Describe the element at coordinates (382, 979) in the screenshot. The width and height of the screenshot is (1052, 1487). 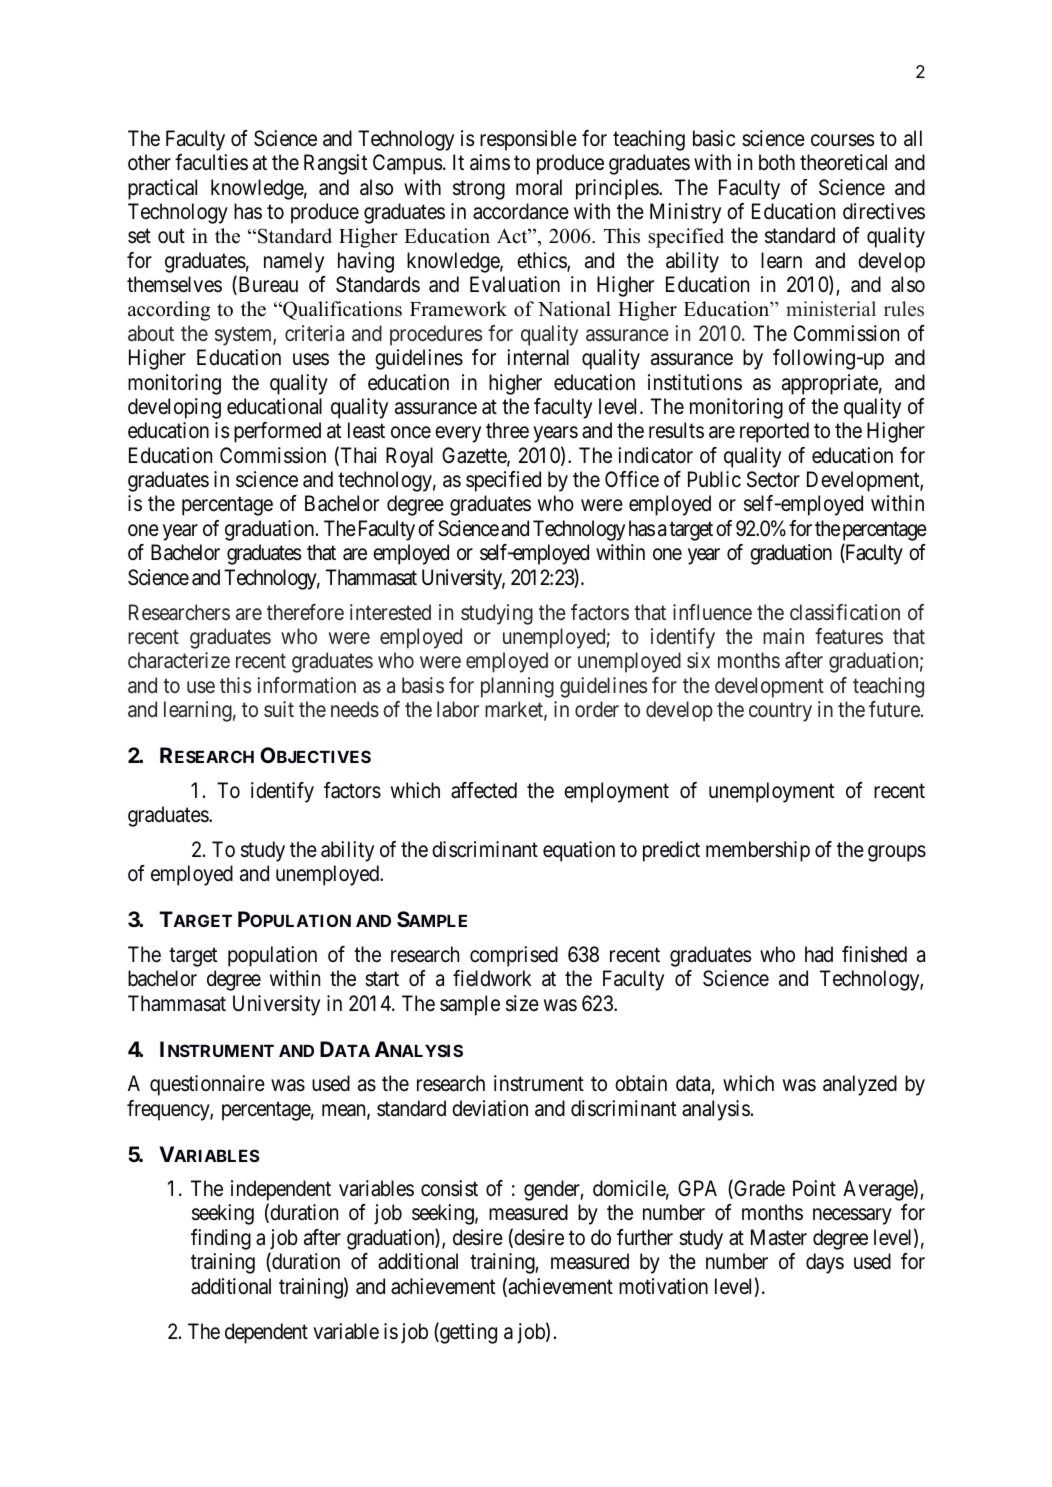
I see `start` at that location.
